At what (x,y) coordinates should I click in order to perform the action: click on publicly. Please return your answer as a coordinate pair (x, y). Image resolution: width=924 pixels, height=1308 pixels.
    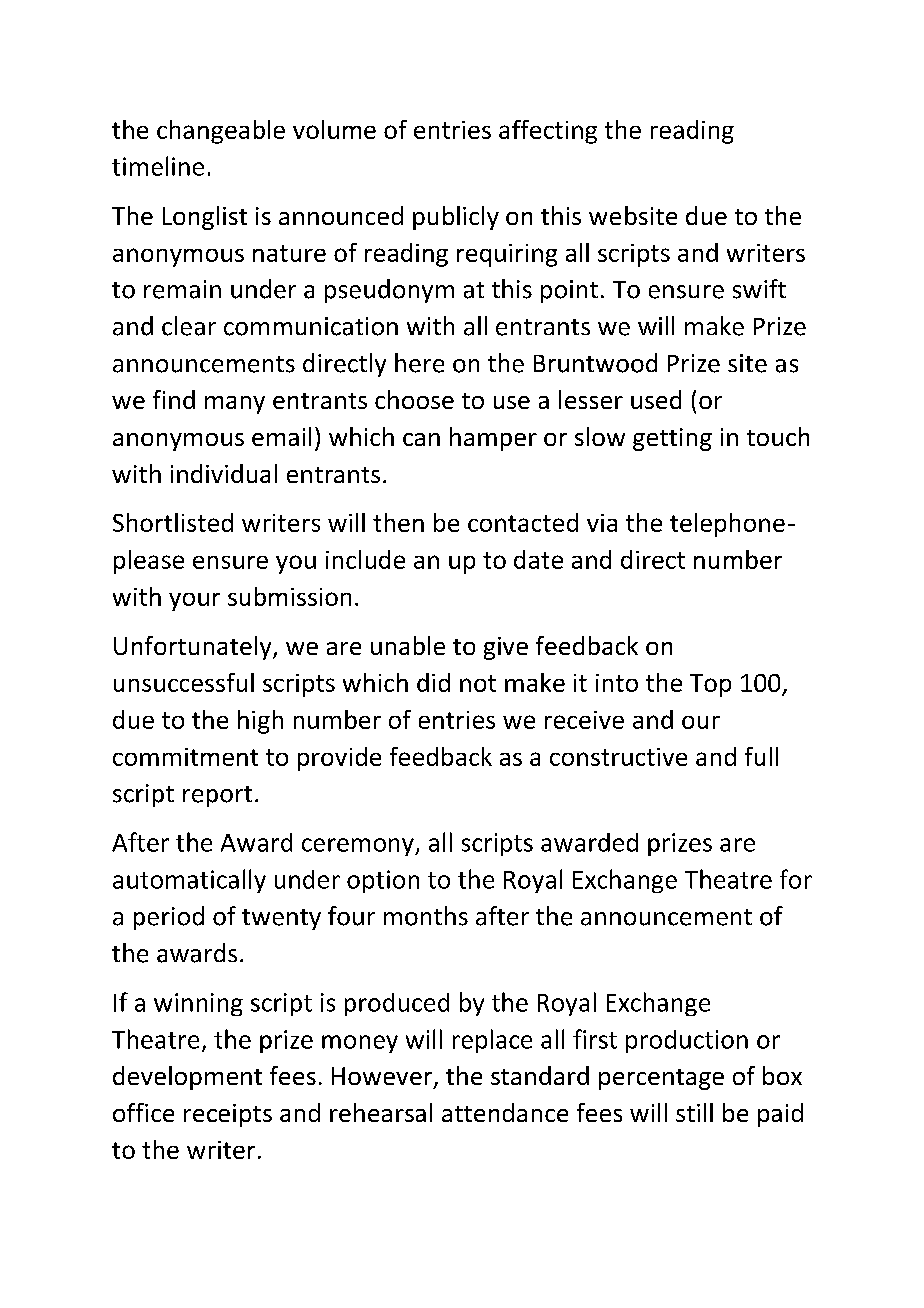
    Looking at the image, I should click on (456, 218).
